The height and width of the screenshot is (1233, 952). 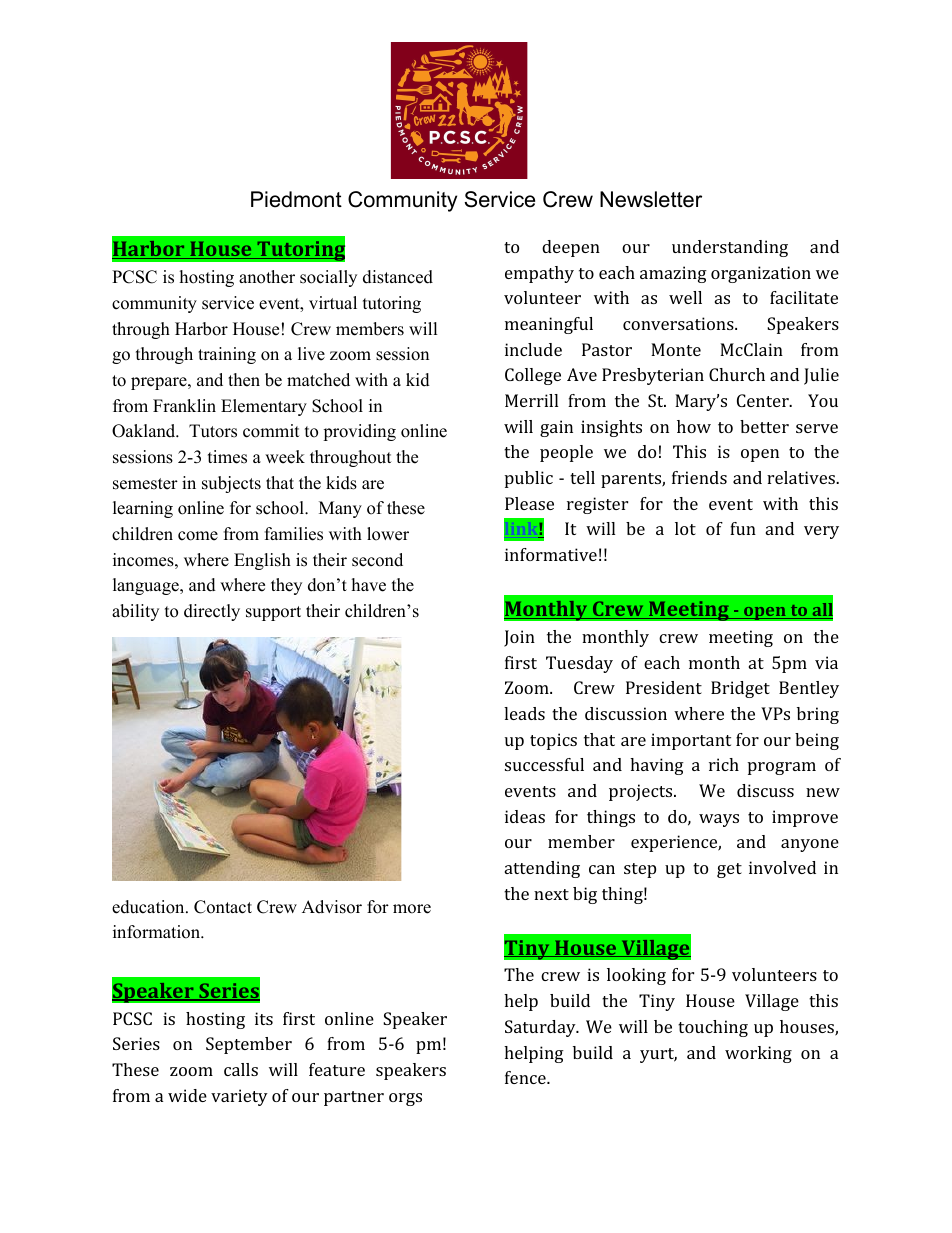 What do you see at coordinates (231, 484) in the screenshot?
I see `subjects` at bounding box center [231, 484].
